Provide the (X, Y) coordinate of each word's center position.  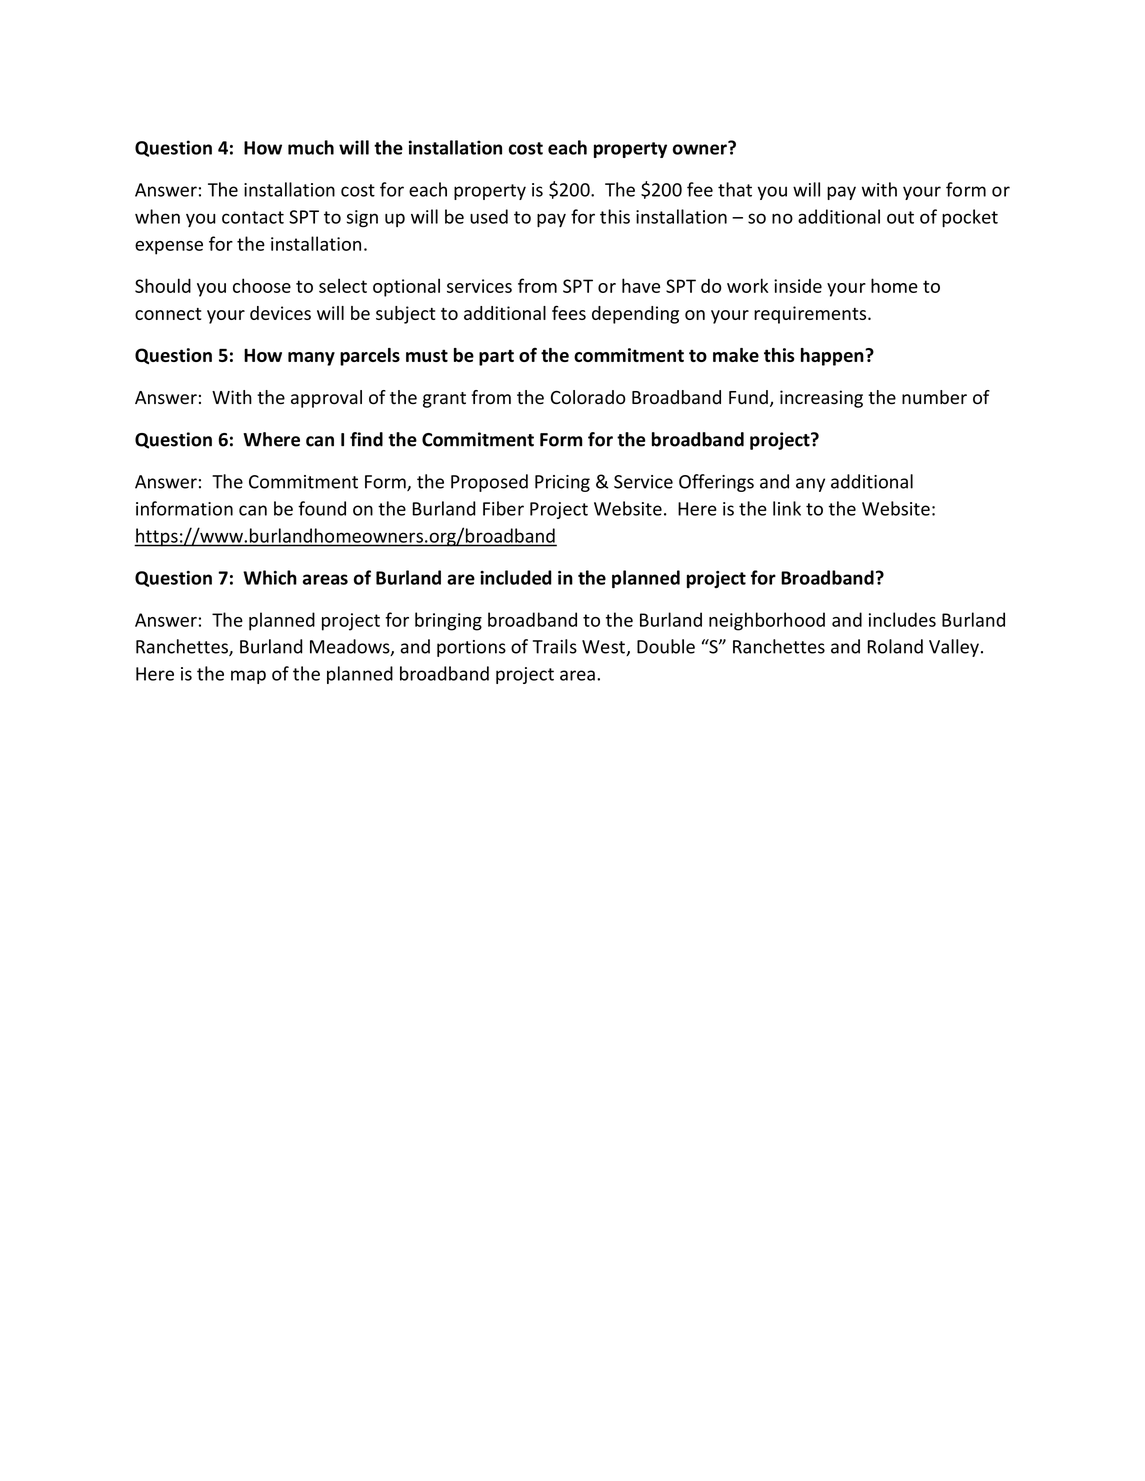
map (248, 677)
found (322, 508)
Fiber (503, 508)
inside (798, 286)
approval (326, 399)
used (489, 216)
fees (569, 312)
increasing (821, 399)
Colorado (588, 397)
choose (262, 285)
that (735, 189)
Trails (555, 646)
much (311, 147)
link (787, 508)
